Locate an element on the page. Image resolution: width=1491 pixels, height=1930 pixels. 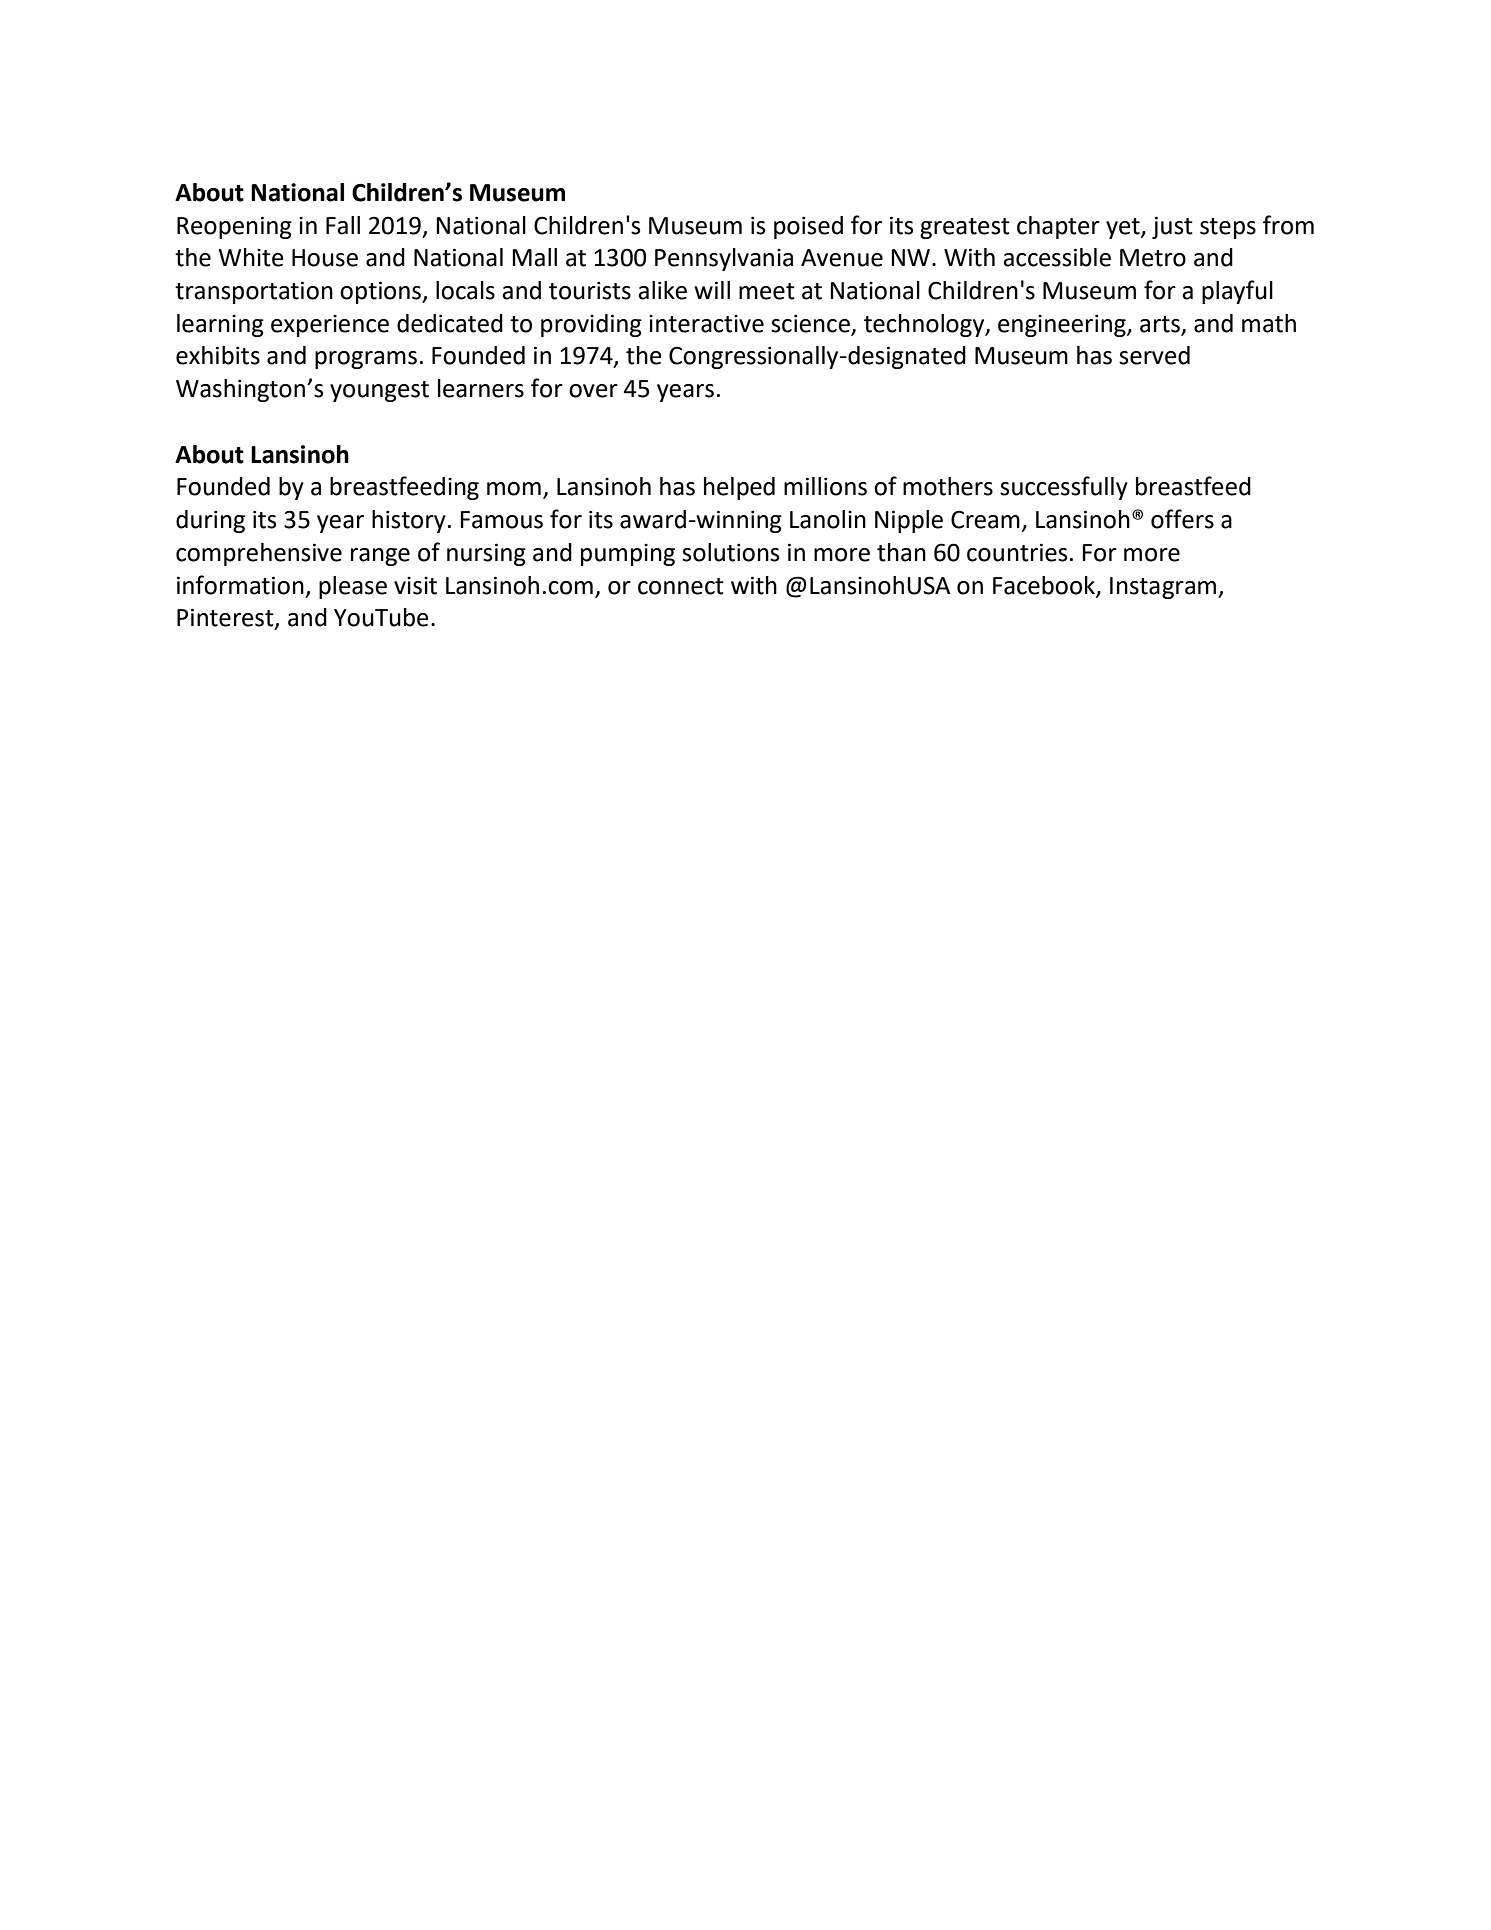
just is located at coordinates (1172, 227).
